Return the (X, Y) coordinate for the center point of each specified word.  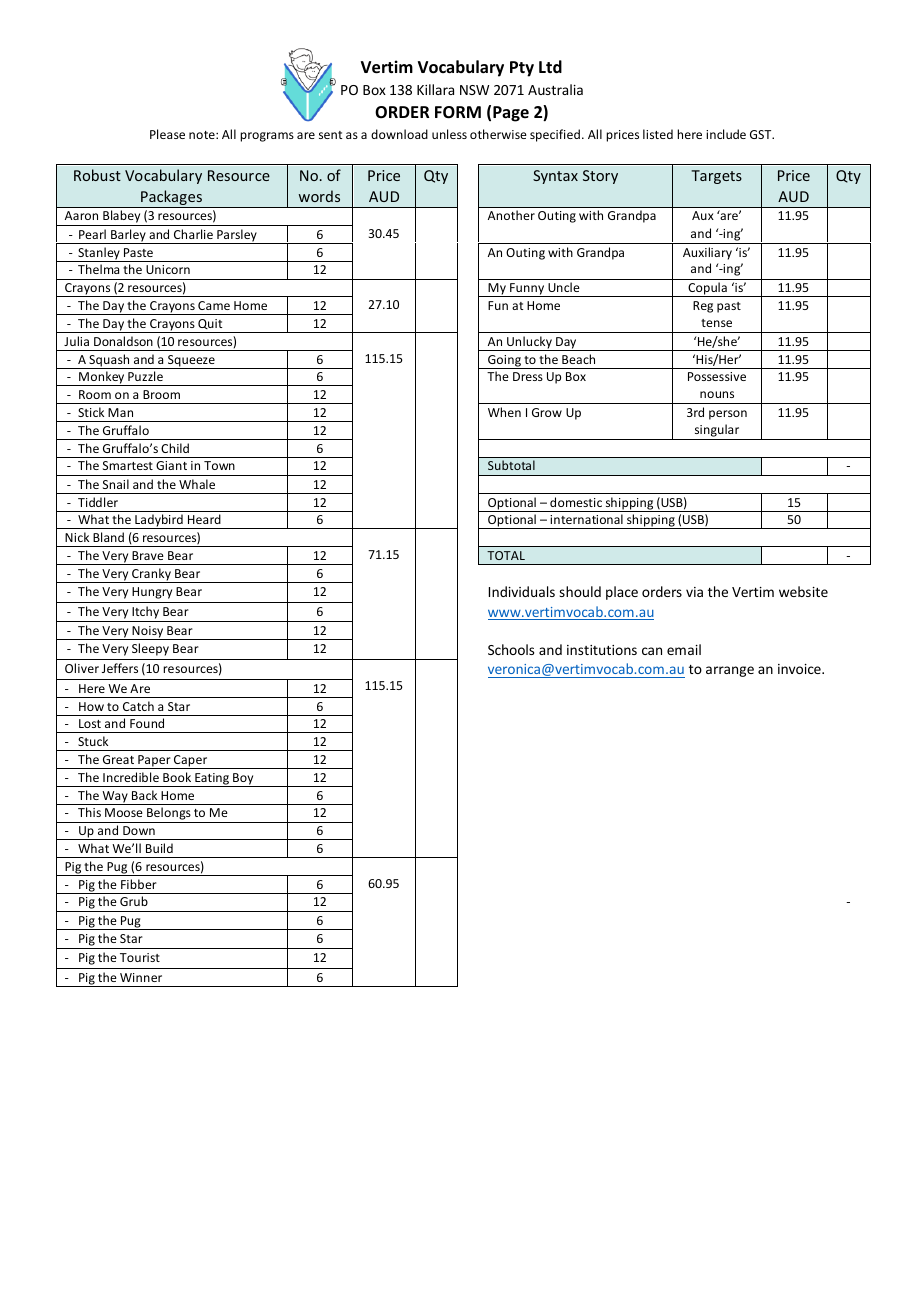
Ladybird (159, 521)
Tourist (140, 957)
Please (167, 134)
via (694, 592)
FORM (458, 112)
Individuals (522, 591)
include (726, 134)
